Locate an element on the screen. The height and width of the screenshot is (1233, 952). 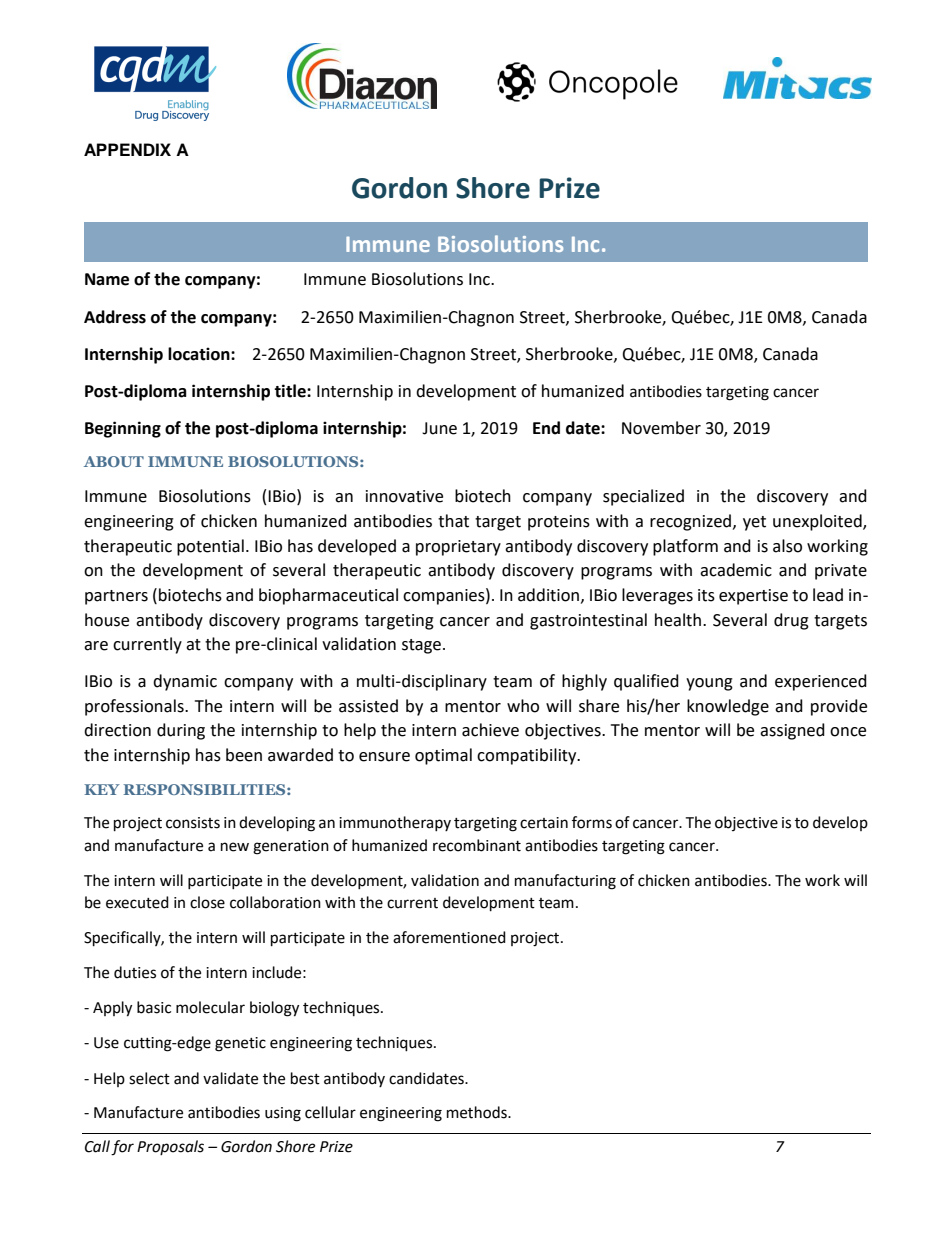
dynamic is located at coordinates (185, 682).
